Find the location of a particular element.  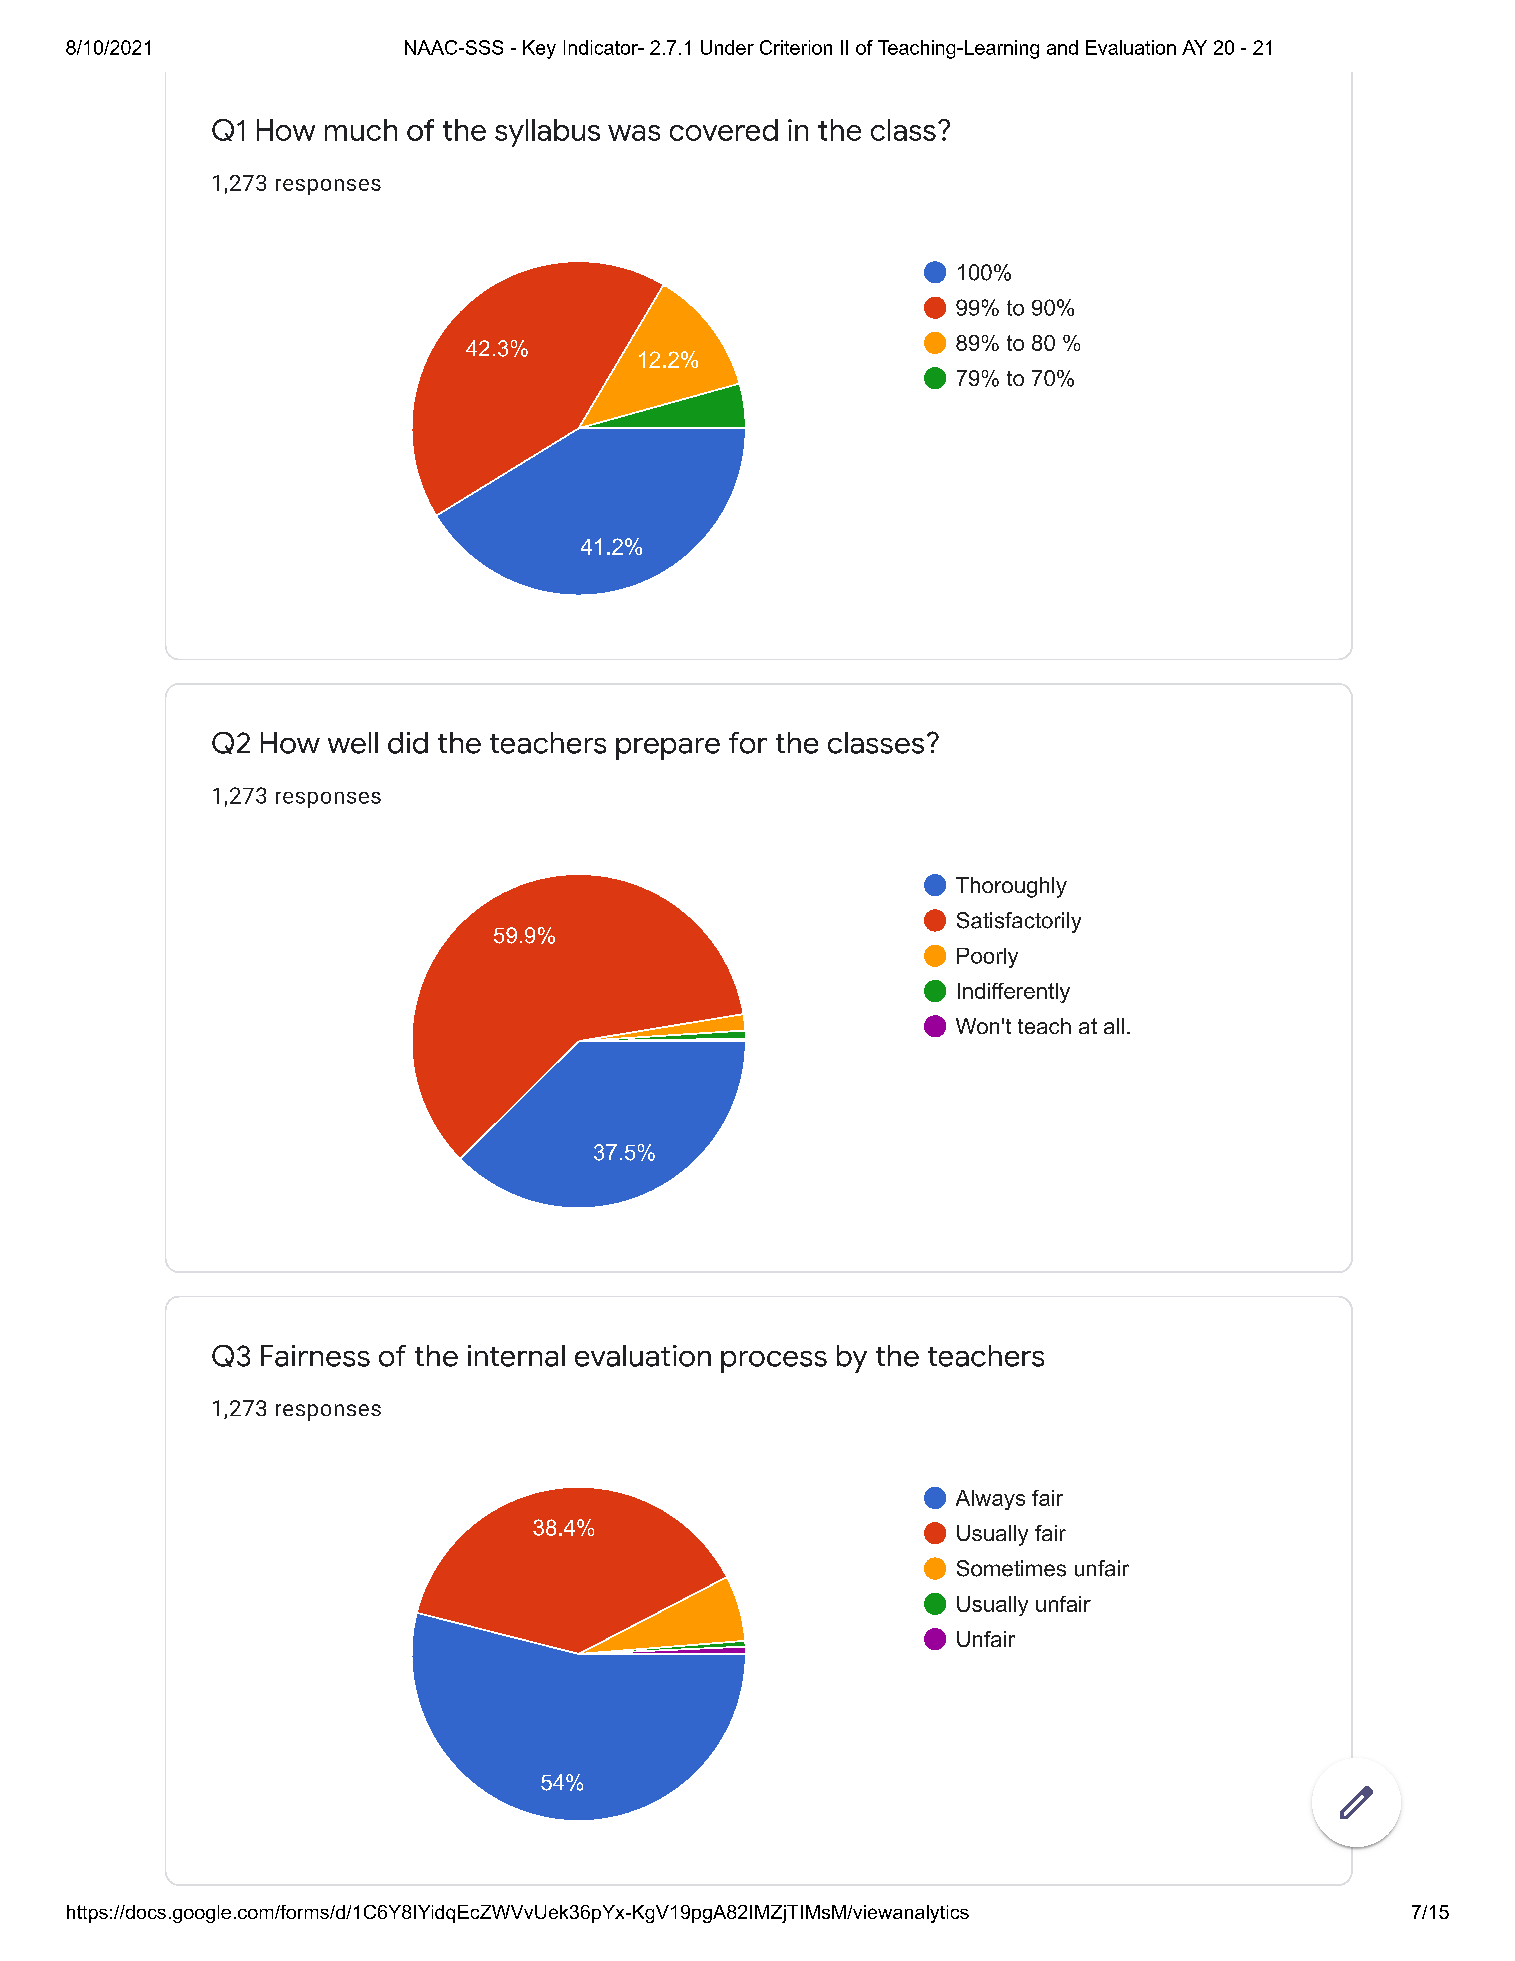

much is located at coordinates (361, 130).
